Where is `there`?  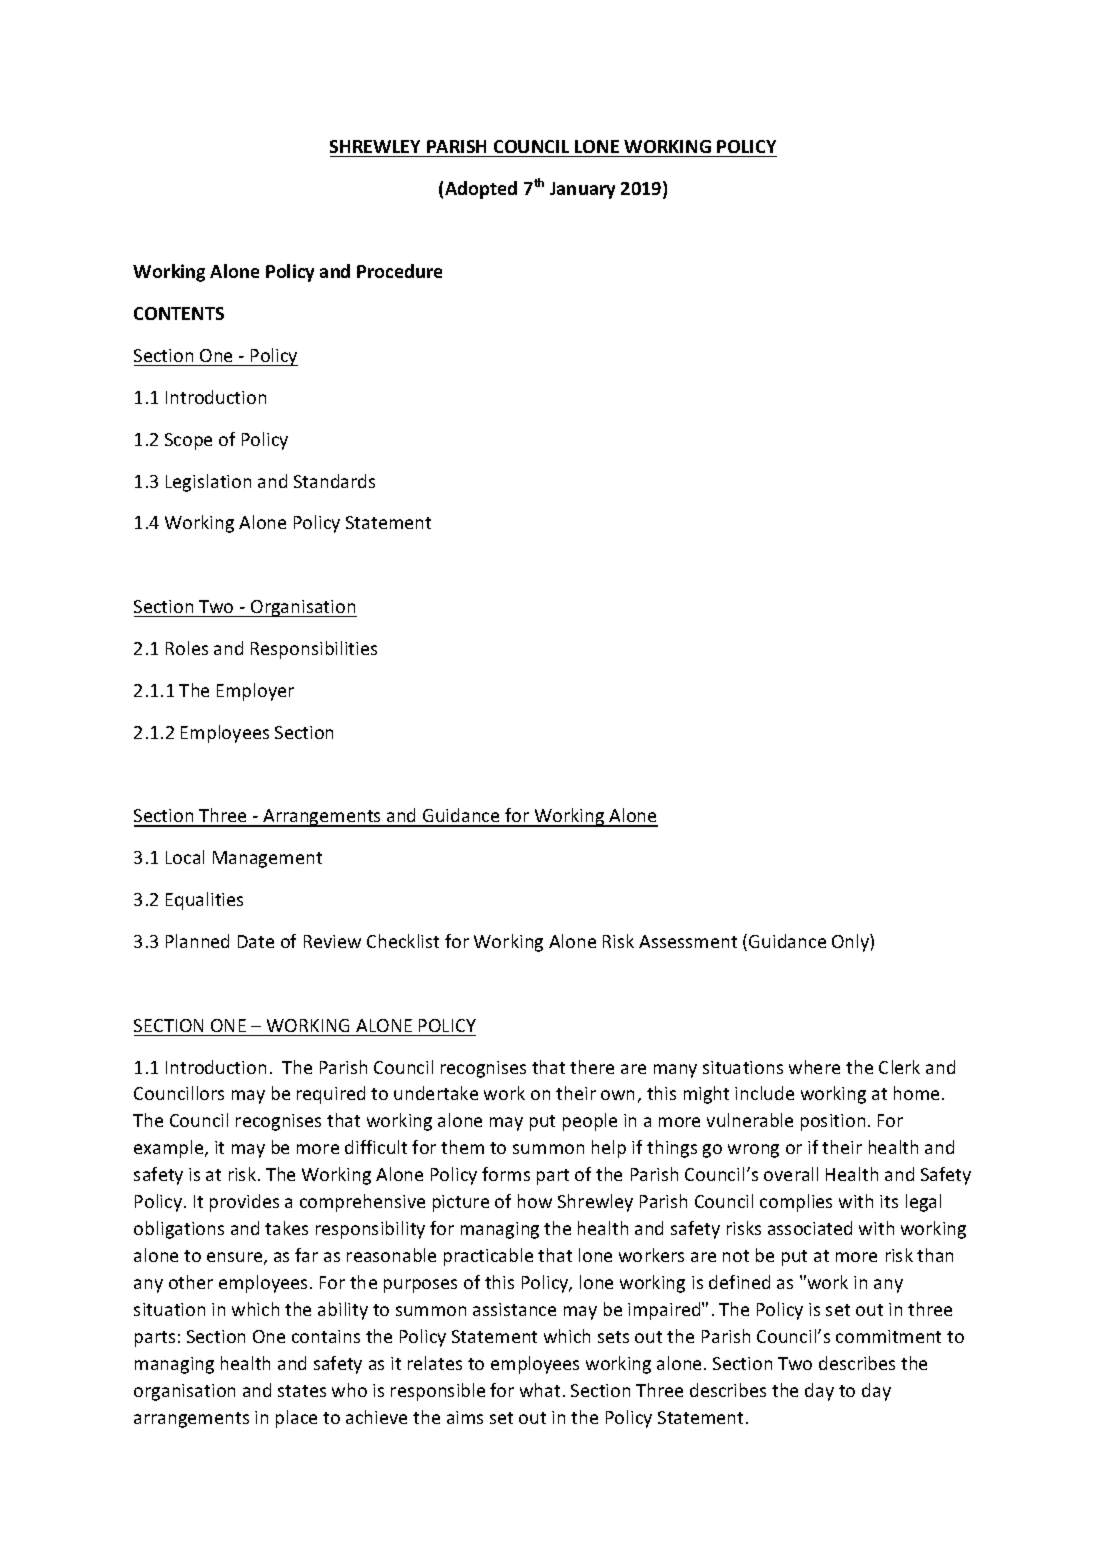
there is located at coordinates (592, 1067).
